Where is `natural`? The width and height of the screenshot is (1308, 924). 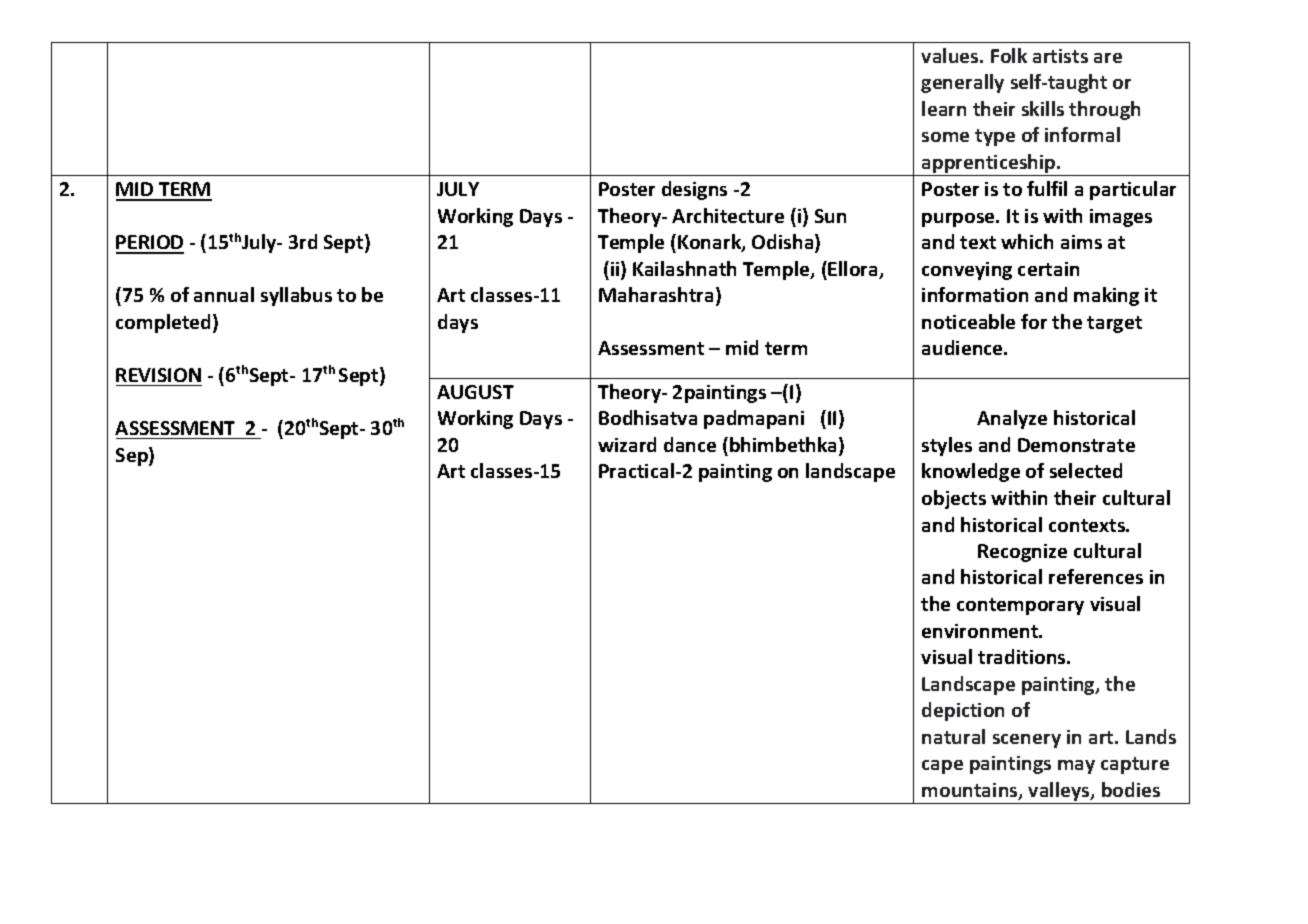 natural is located at coordinates (953, 736).
